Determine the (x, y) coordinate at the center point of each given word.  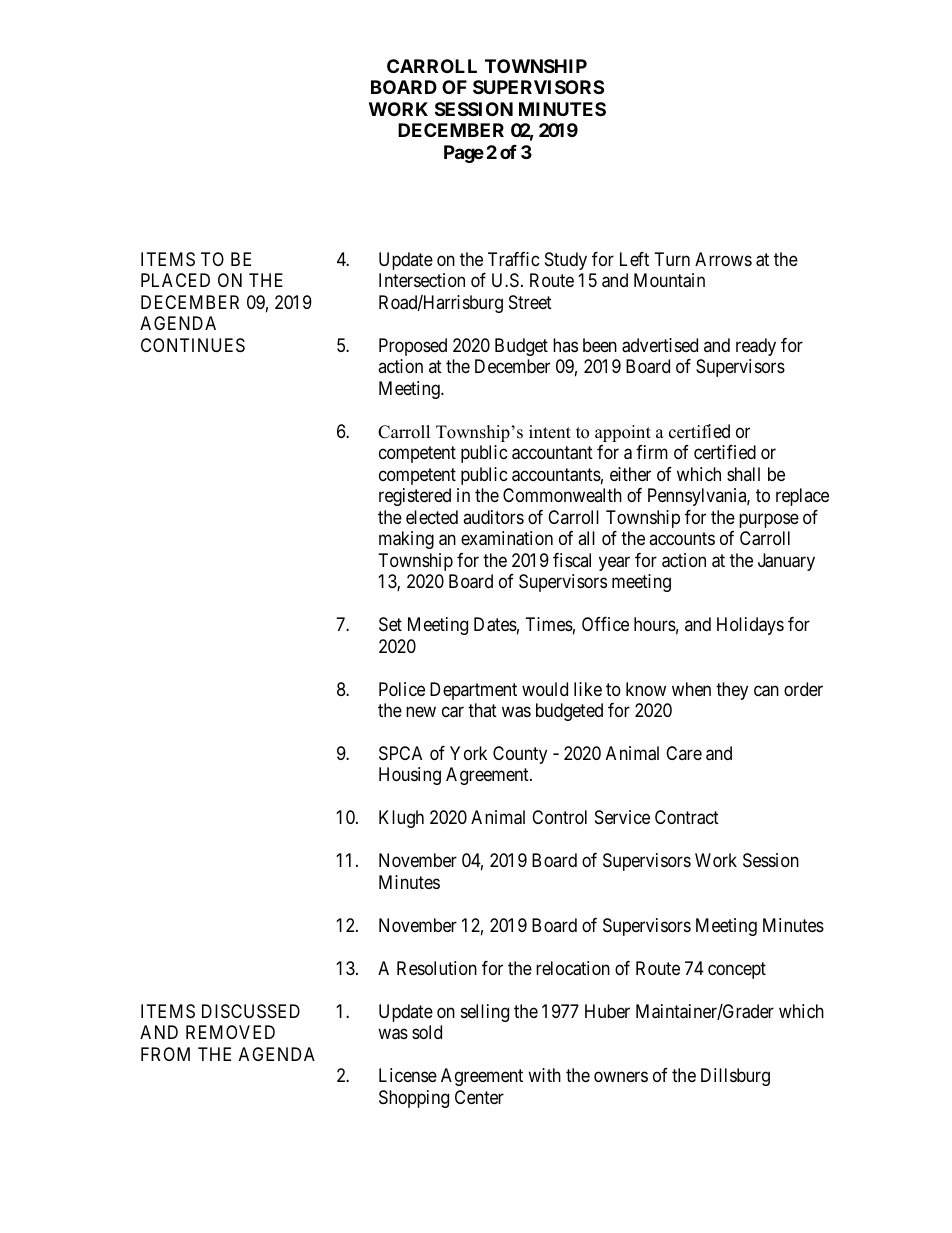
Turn (672, 259)
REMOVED (230, 1032)
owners (621, 1077)
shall (743, 474)
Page (464, 154)
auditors (493, 517)
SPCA (400, 753)
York (468, 753)
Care (684, 753)
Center (479, 1097)
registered (415, 497)
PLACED (175, 280)
